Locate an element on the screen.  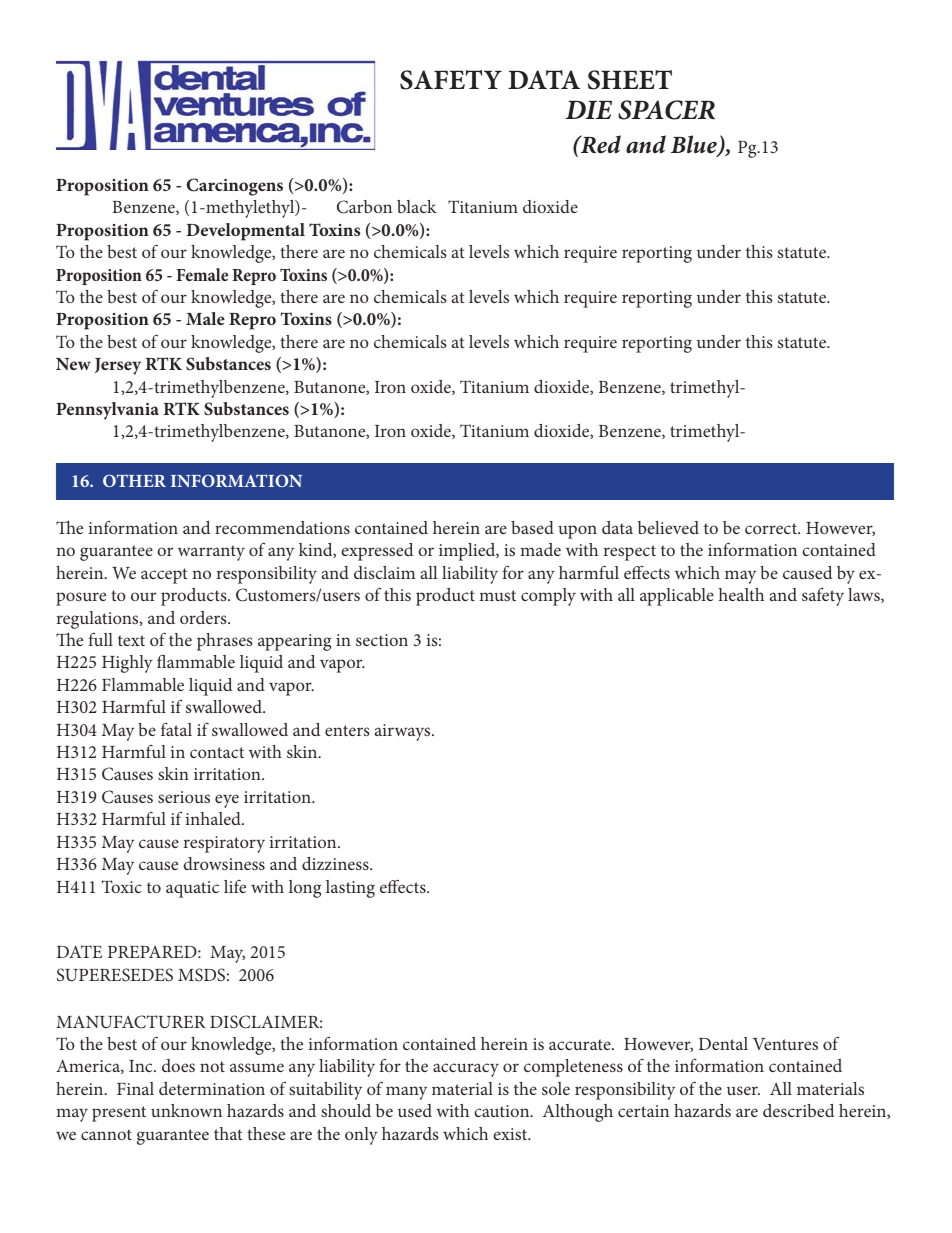
aquatic is located at coordinates (192, 889).
